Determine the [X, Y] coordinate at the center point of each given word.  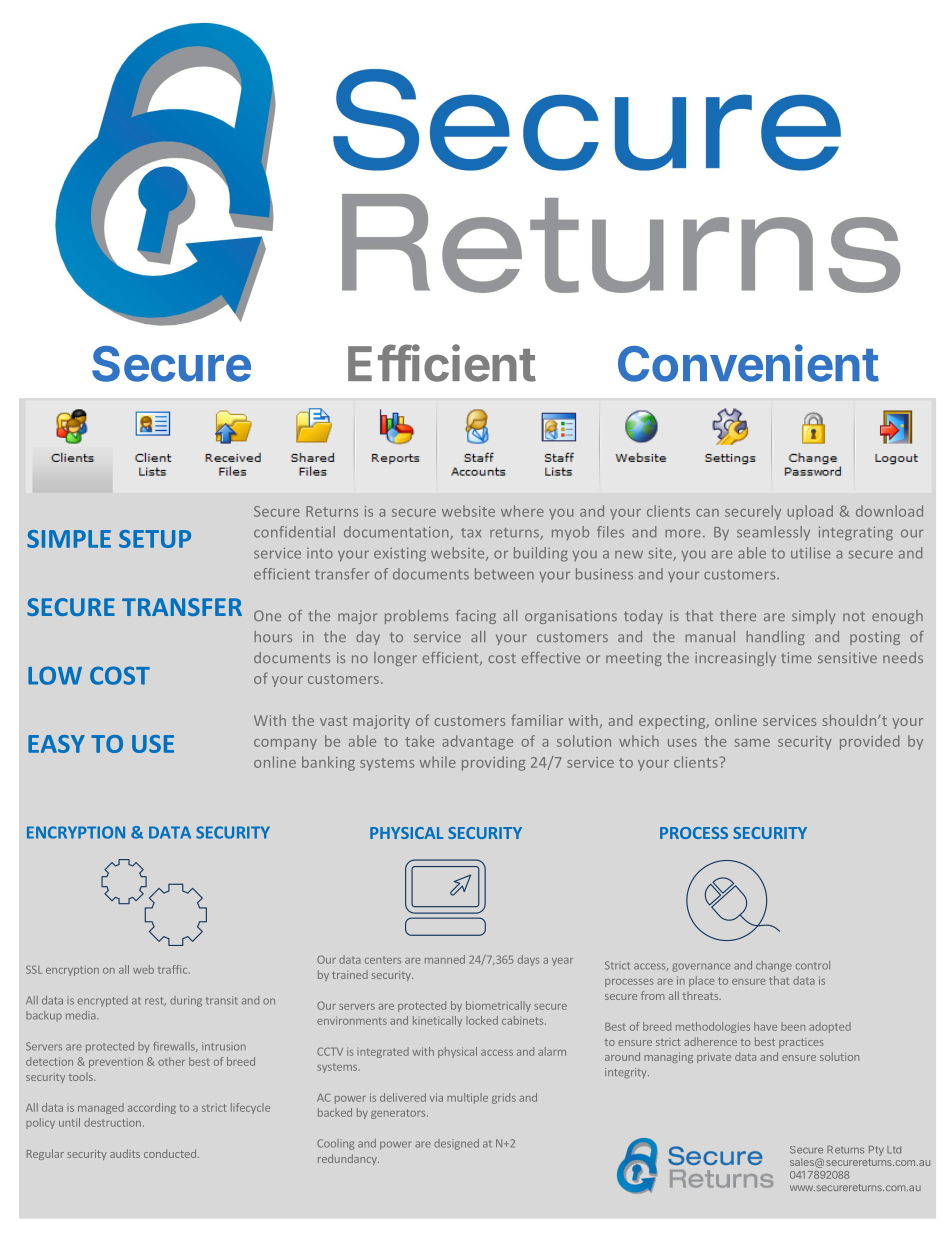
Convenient [748, 363]
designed [456, 1144]
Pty [876, 1151]
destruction [112, 1122]
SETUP [155, 539]
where [522, 511]
